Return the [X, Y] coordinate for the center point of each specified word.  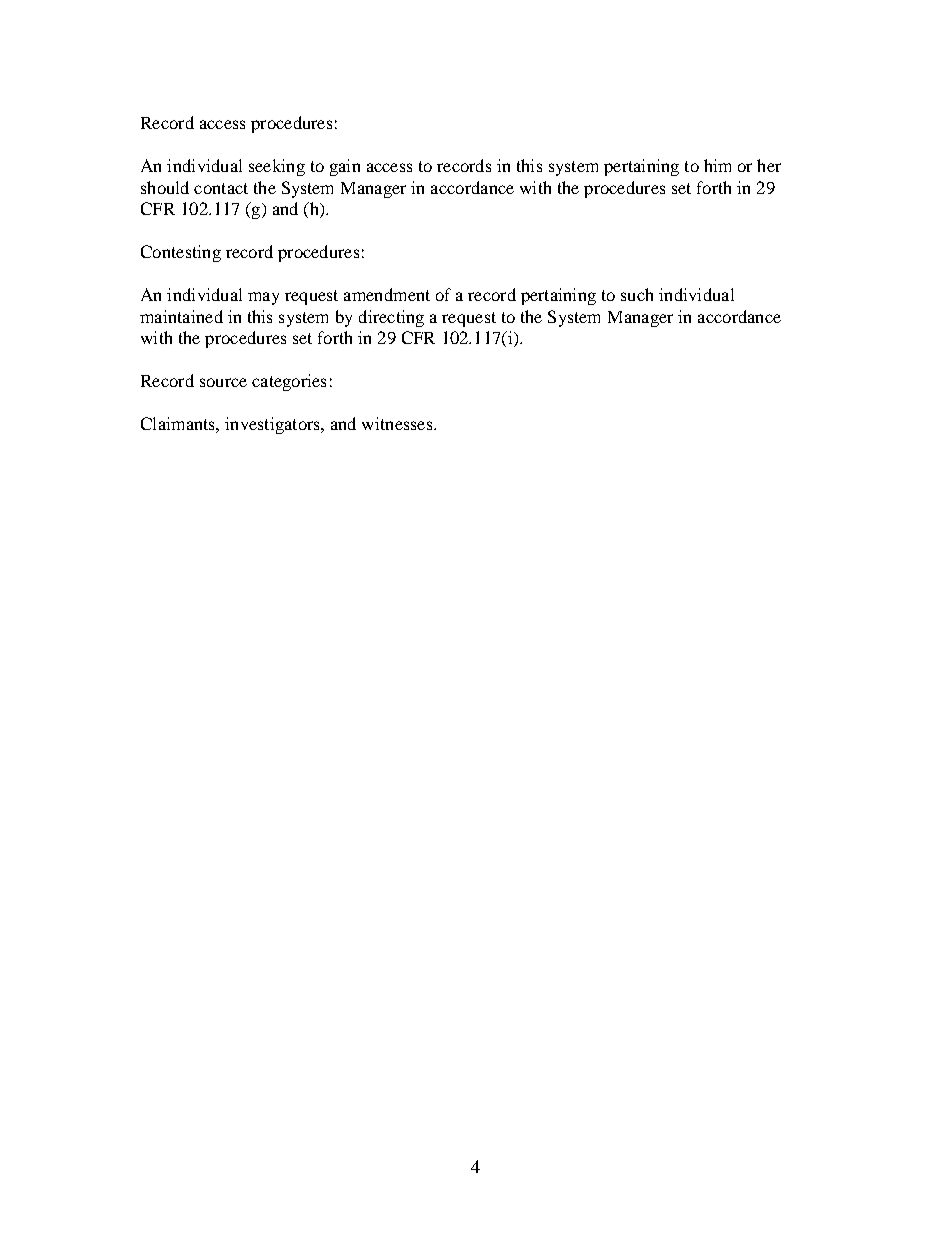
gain [345, 167]
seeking [277, 167]
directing [391, 318]
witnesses [398, 423]
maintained [181, 316]
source [223, 382]
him [717, 165]
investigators [273, 425]
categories [289, 382]
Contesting [181, 253]
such [637, 294]
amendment [387, 294]
